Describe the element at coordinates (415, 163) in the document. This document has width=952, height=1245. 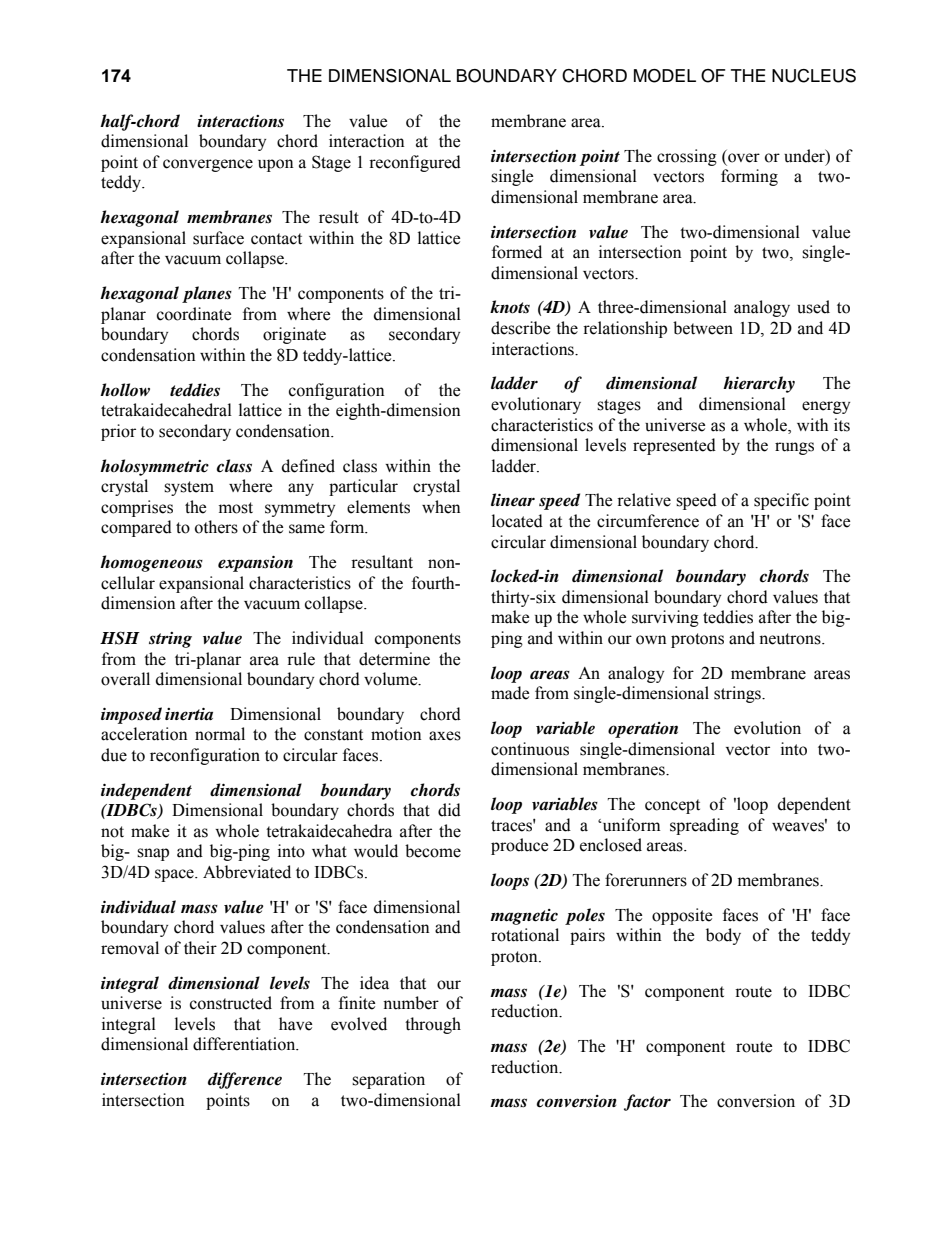
I see `reconfigured` at that location.
